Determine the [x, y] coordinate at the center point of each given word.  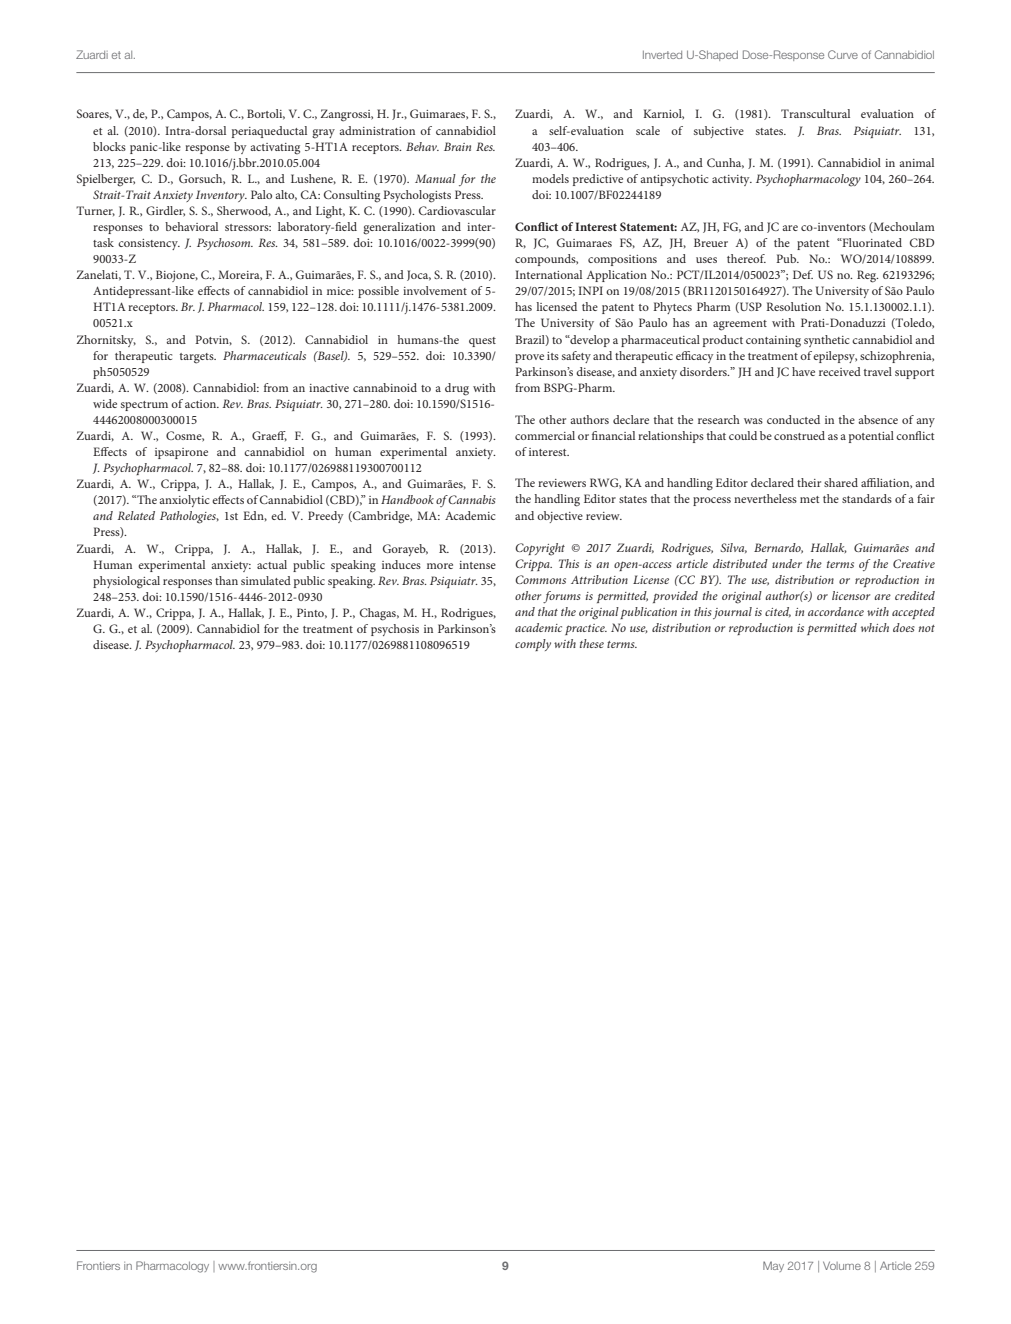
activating [275, 149]
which [875, 627]
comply [533, 645]
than [226, 580]
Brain [457, 146]
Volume [842, 1265]
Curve [843, 54]
